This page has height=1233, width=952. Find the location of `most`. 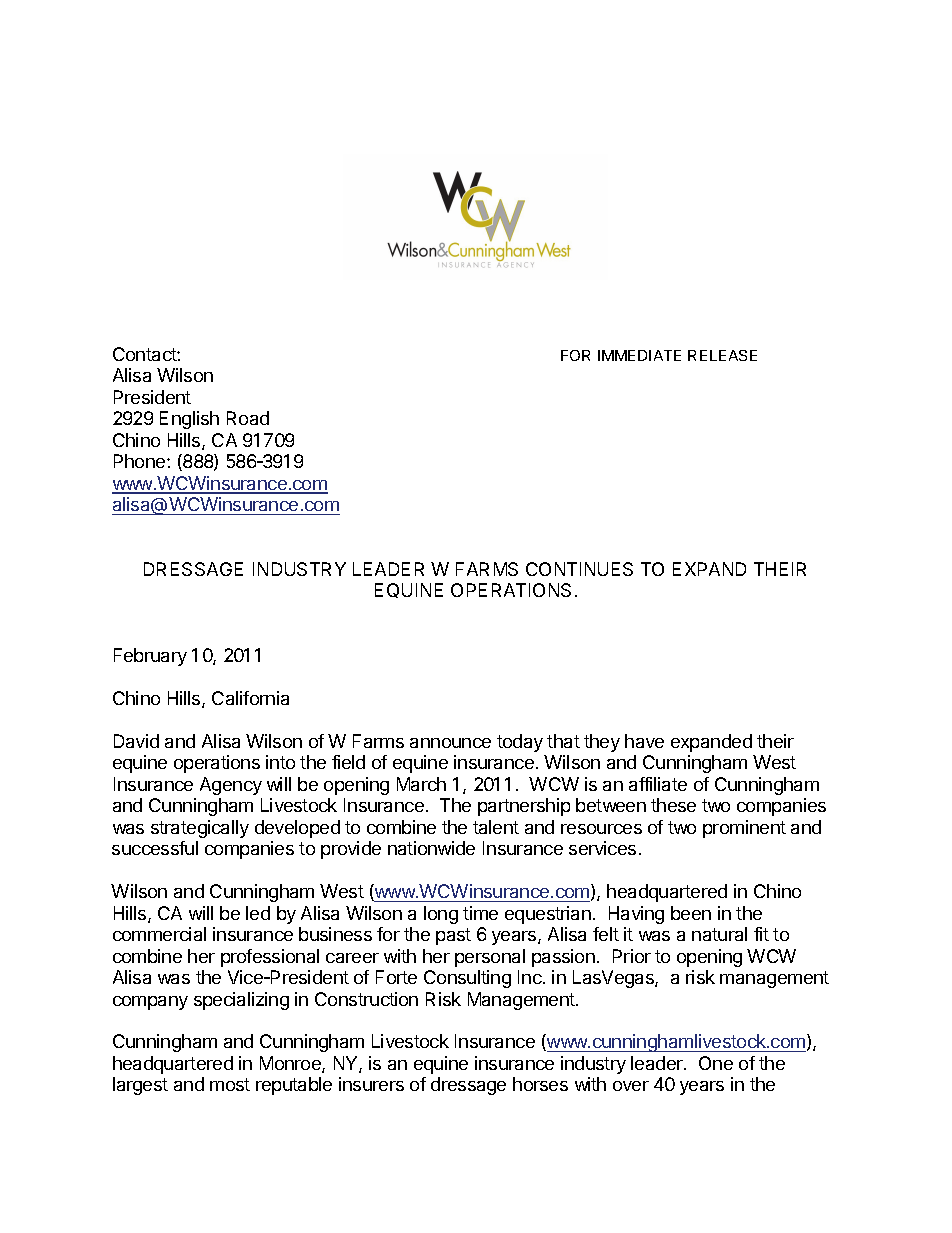

most is located at coordinates (230, 1084).
